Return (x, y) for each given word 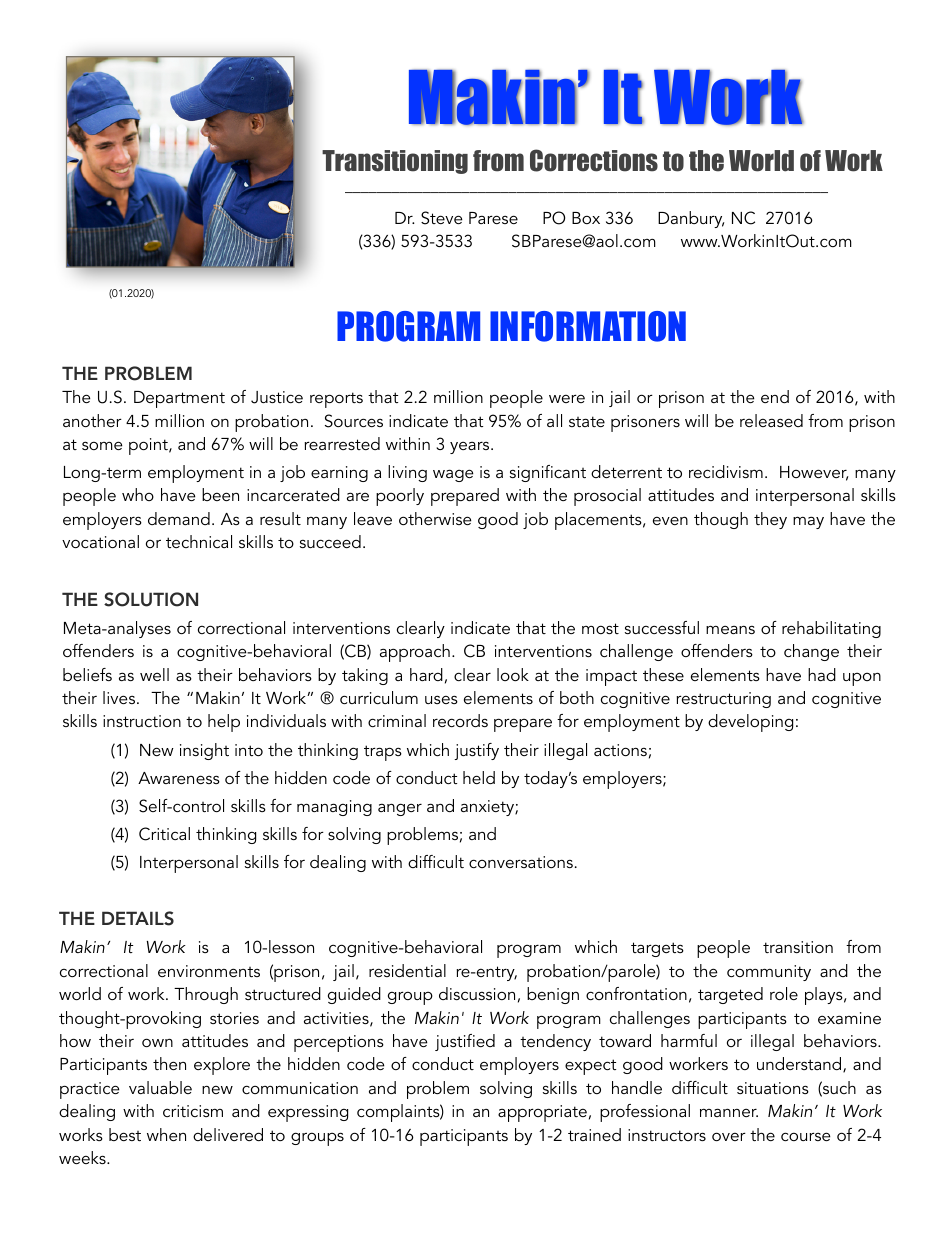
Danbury (691, 219)
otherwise (435, 518)
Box (586, 218)
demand (179, 518)
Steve (442, 218)
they (770, 520)
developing (750, 723)
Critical (164, 834)
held (479, 777)
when (166, 1134)
